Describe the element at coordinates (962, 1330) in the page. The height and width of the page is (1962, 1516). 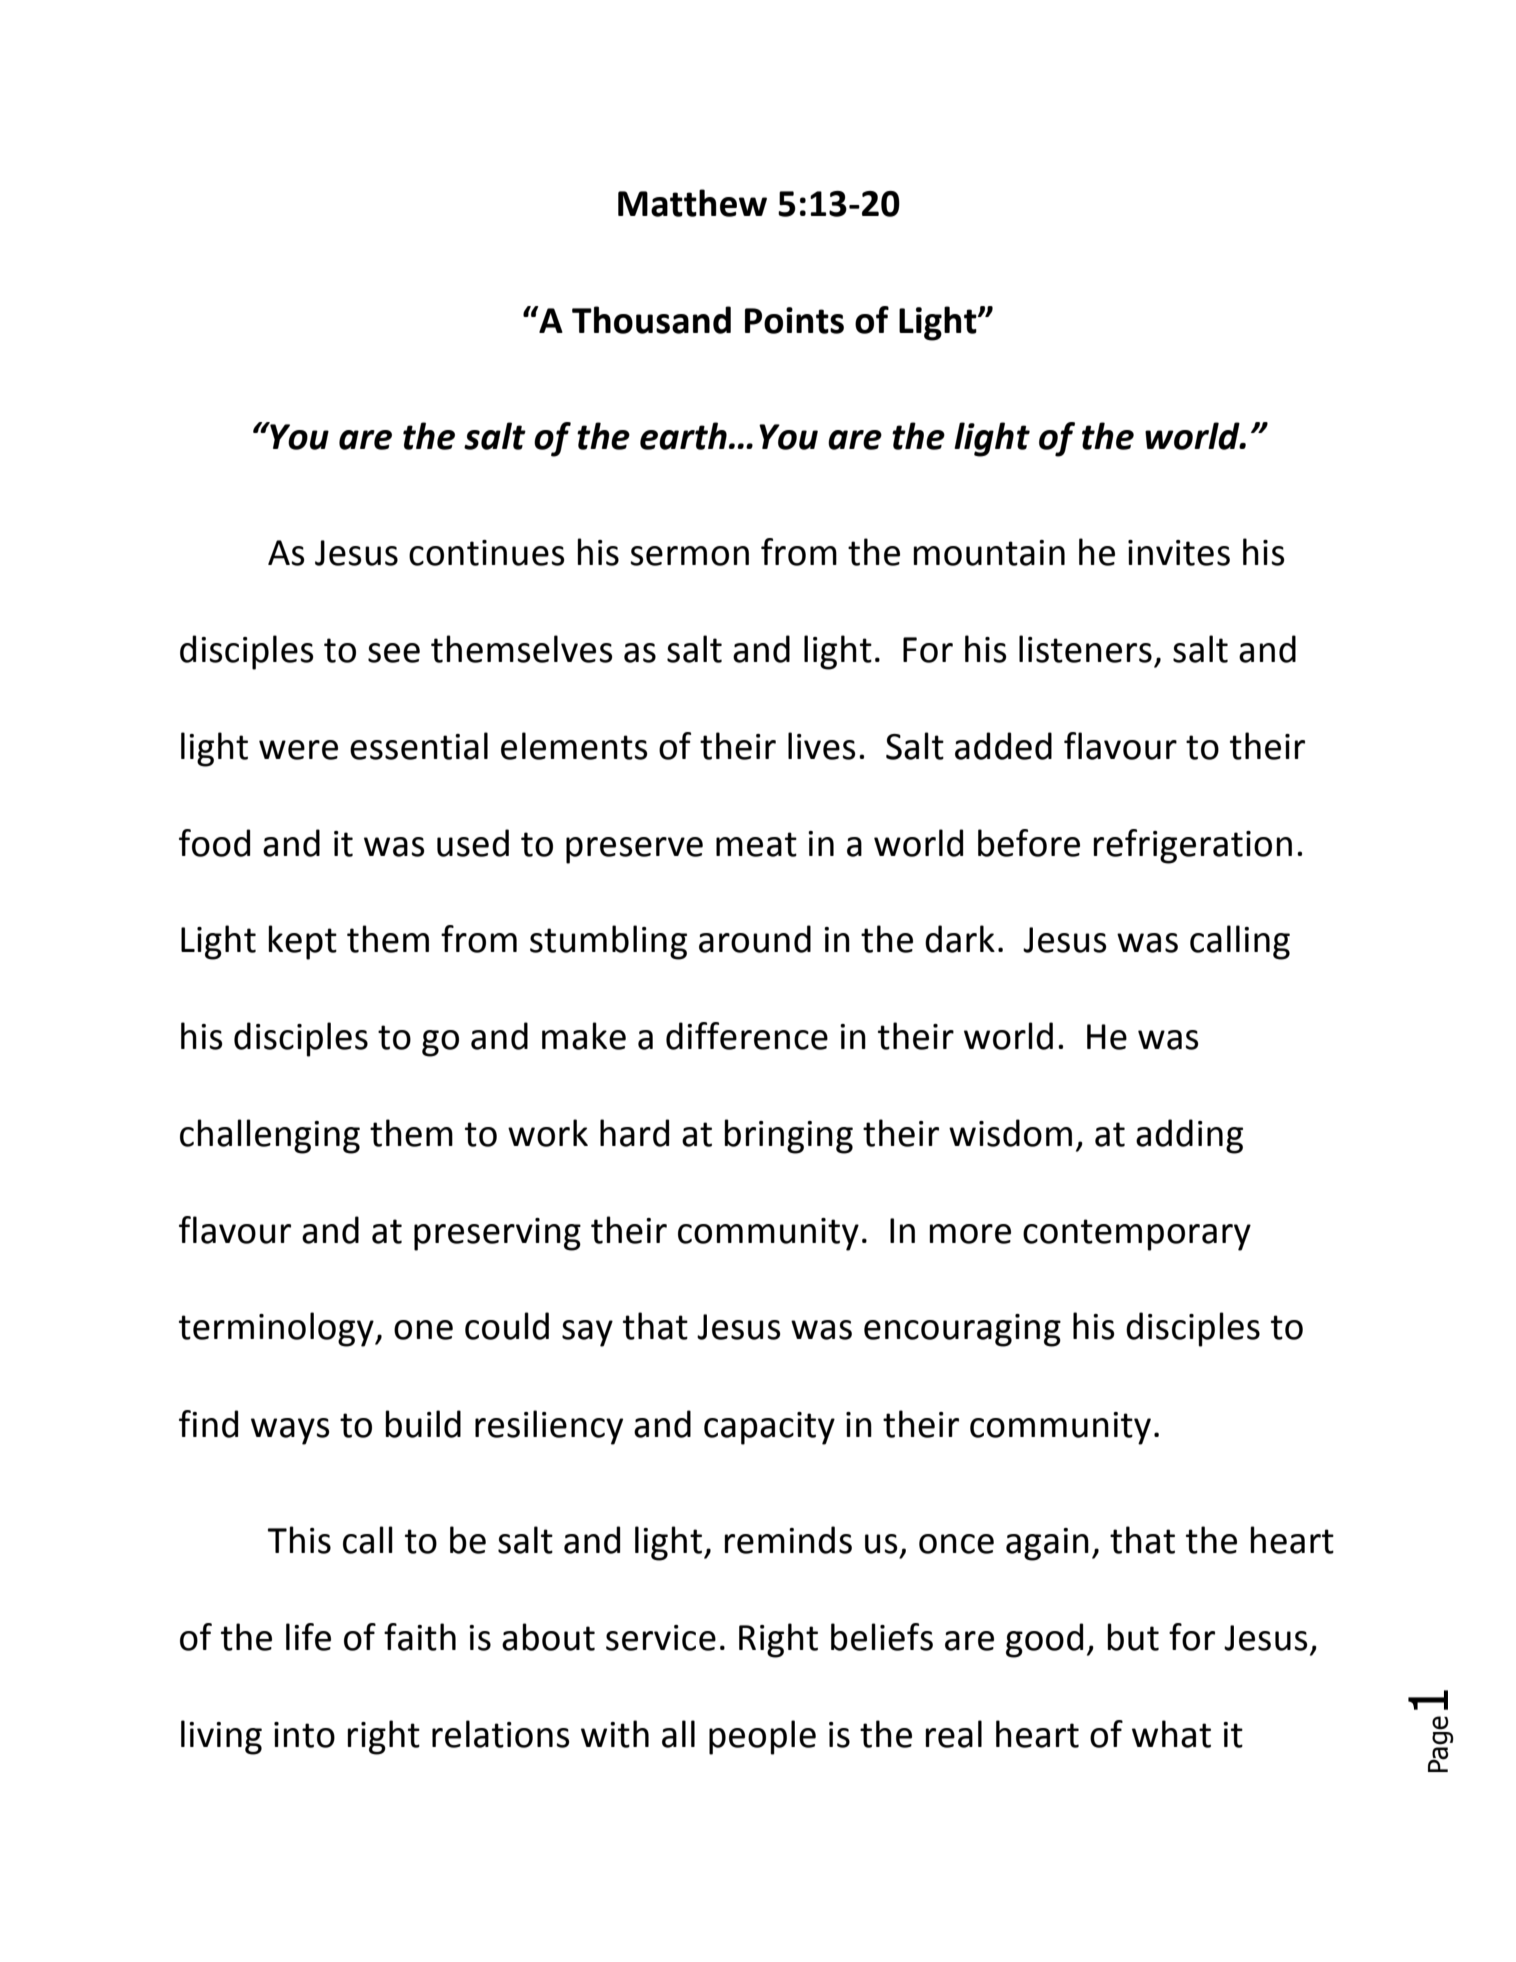
I see `encouraging` at that location.
